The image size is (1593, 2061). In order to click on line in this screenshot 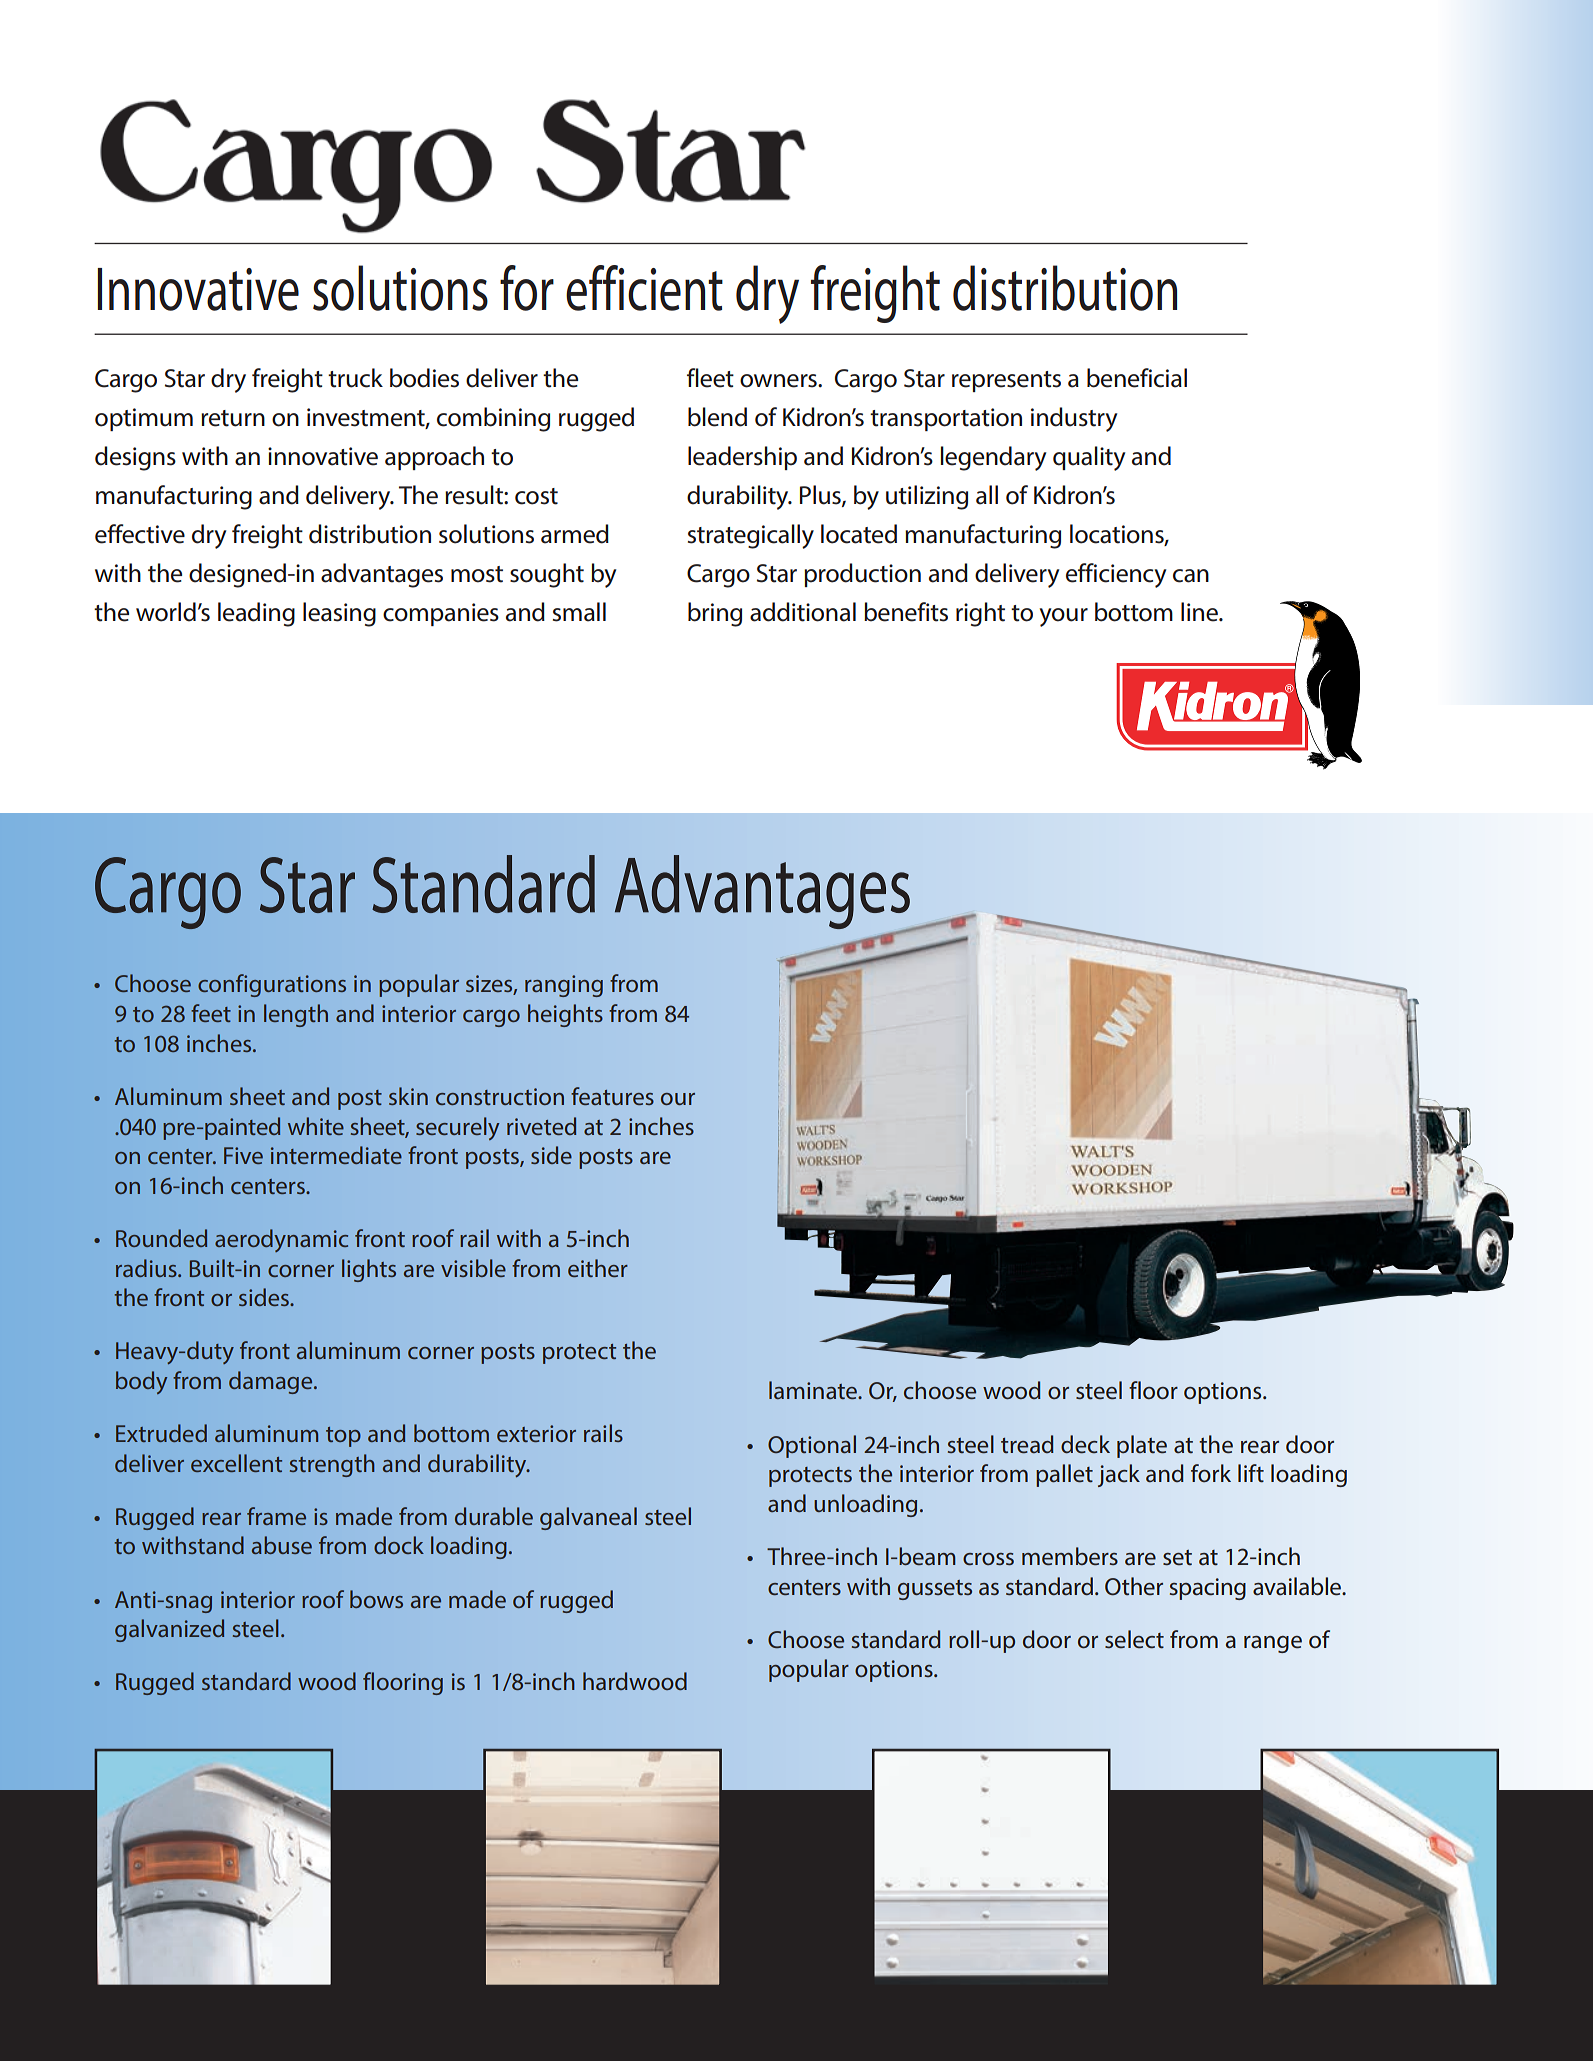, I will do `click(1200, 612)`.
